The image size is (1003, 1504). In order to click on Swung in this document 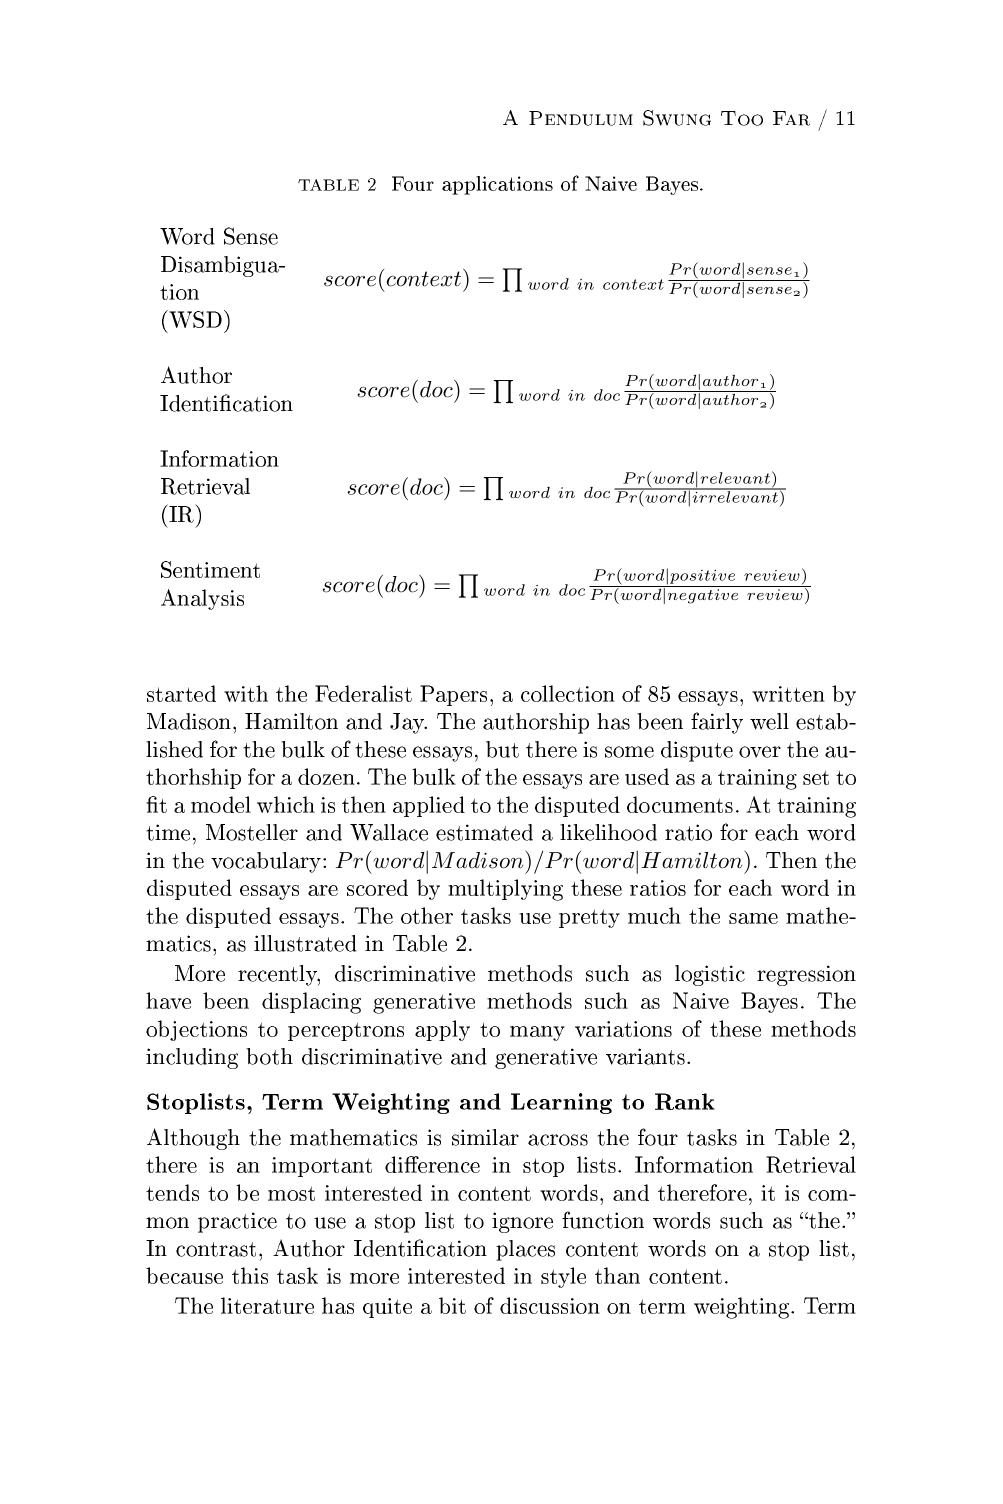, I will do `click(677, 118)`.
